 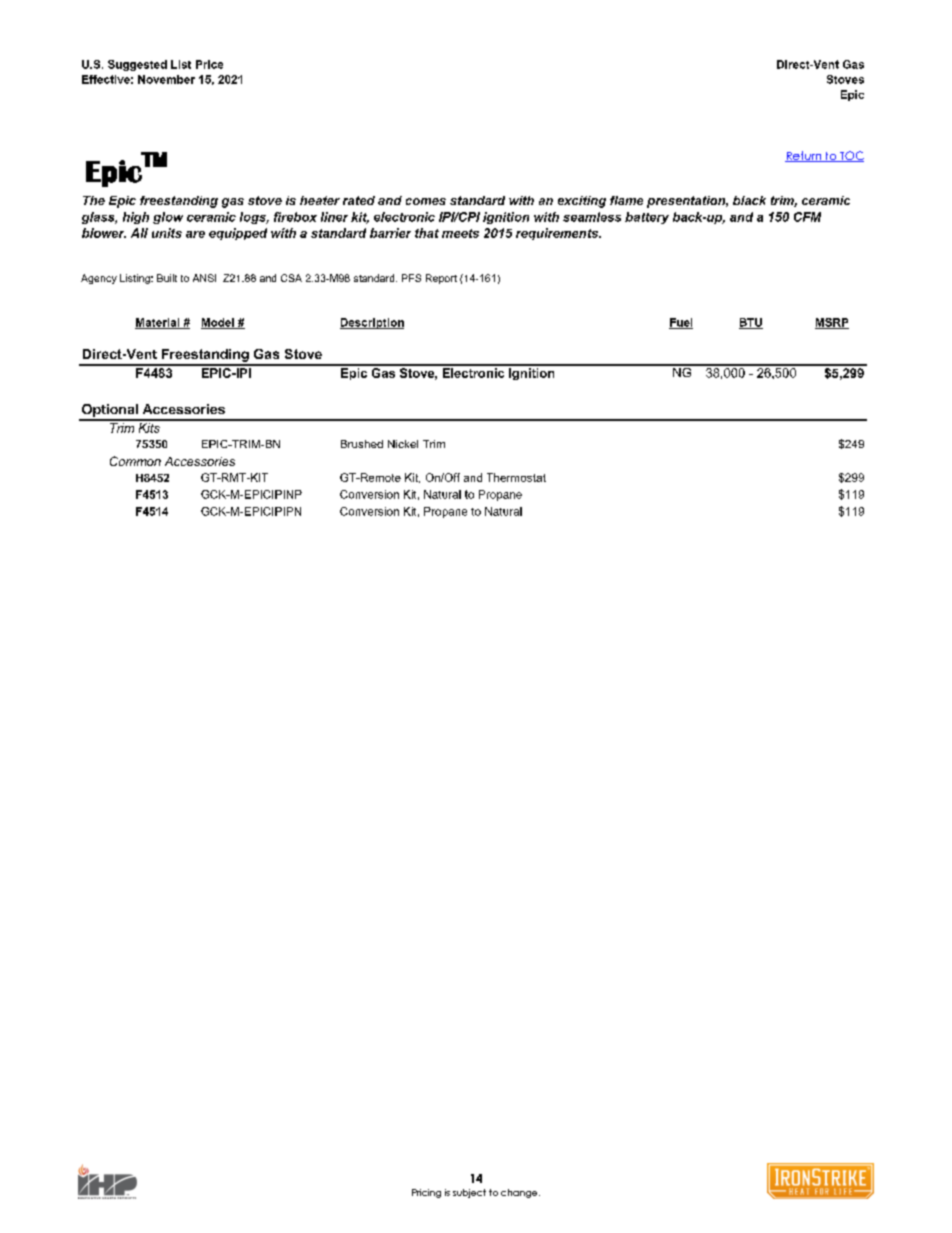 What do you see at coordinates (751, 323) in the screenshot?
I see `BTU` at bounding box center [751, 323].
